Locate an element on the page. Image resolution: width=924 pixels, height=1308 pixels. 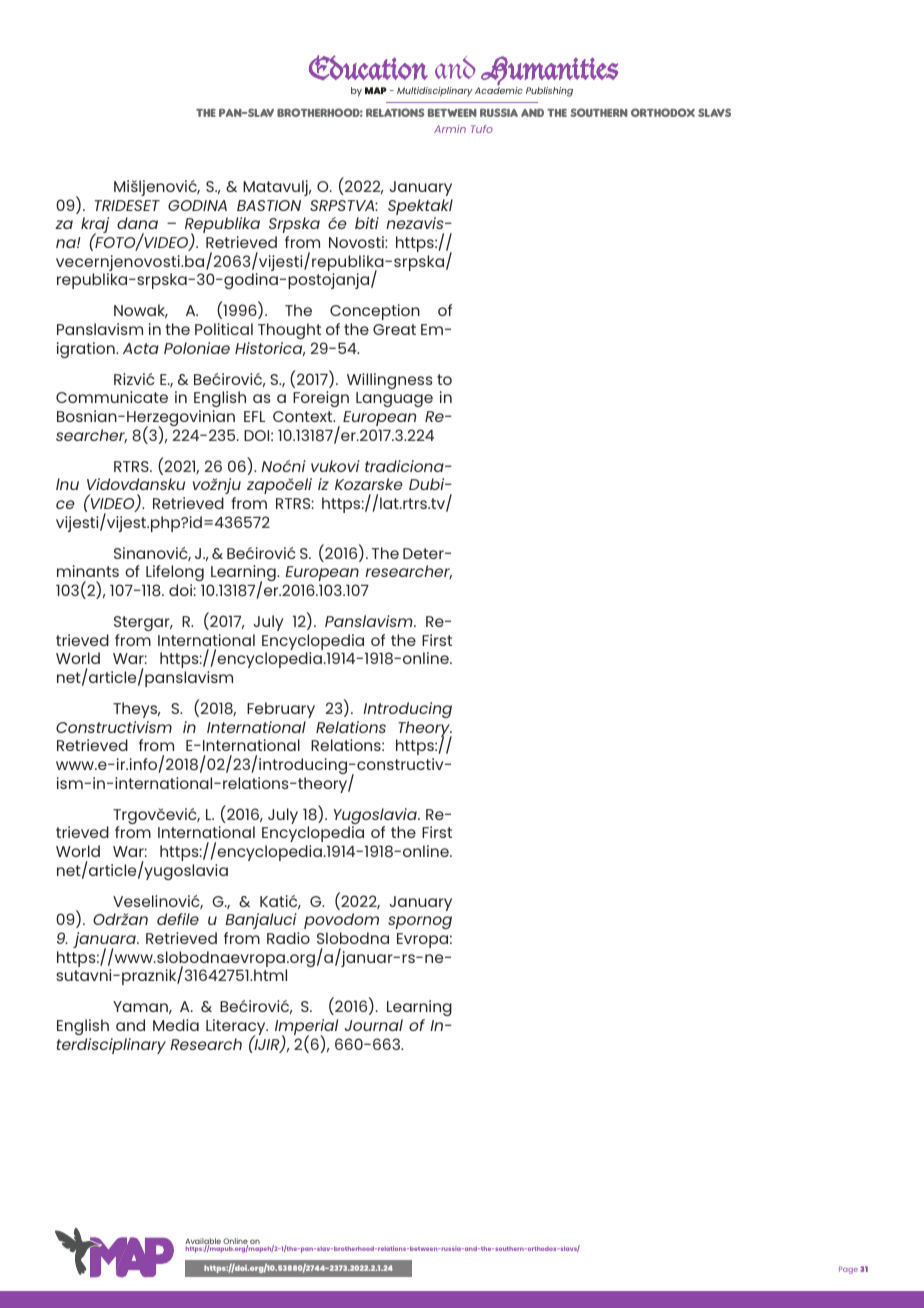
Literacy is located at coordinates (237, 1028).
